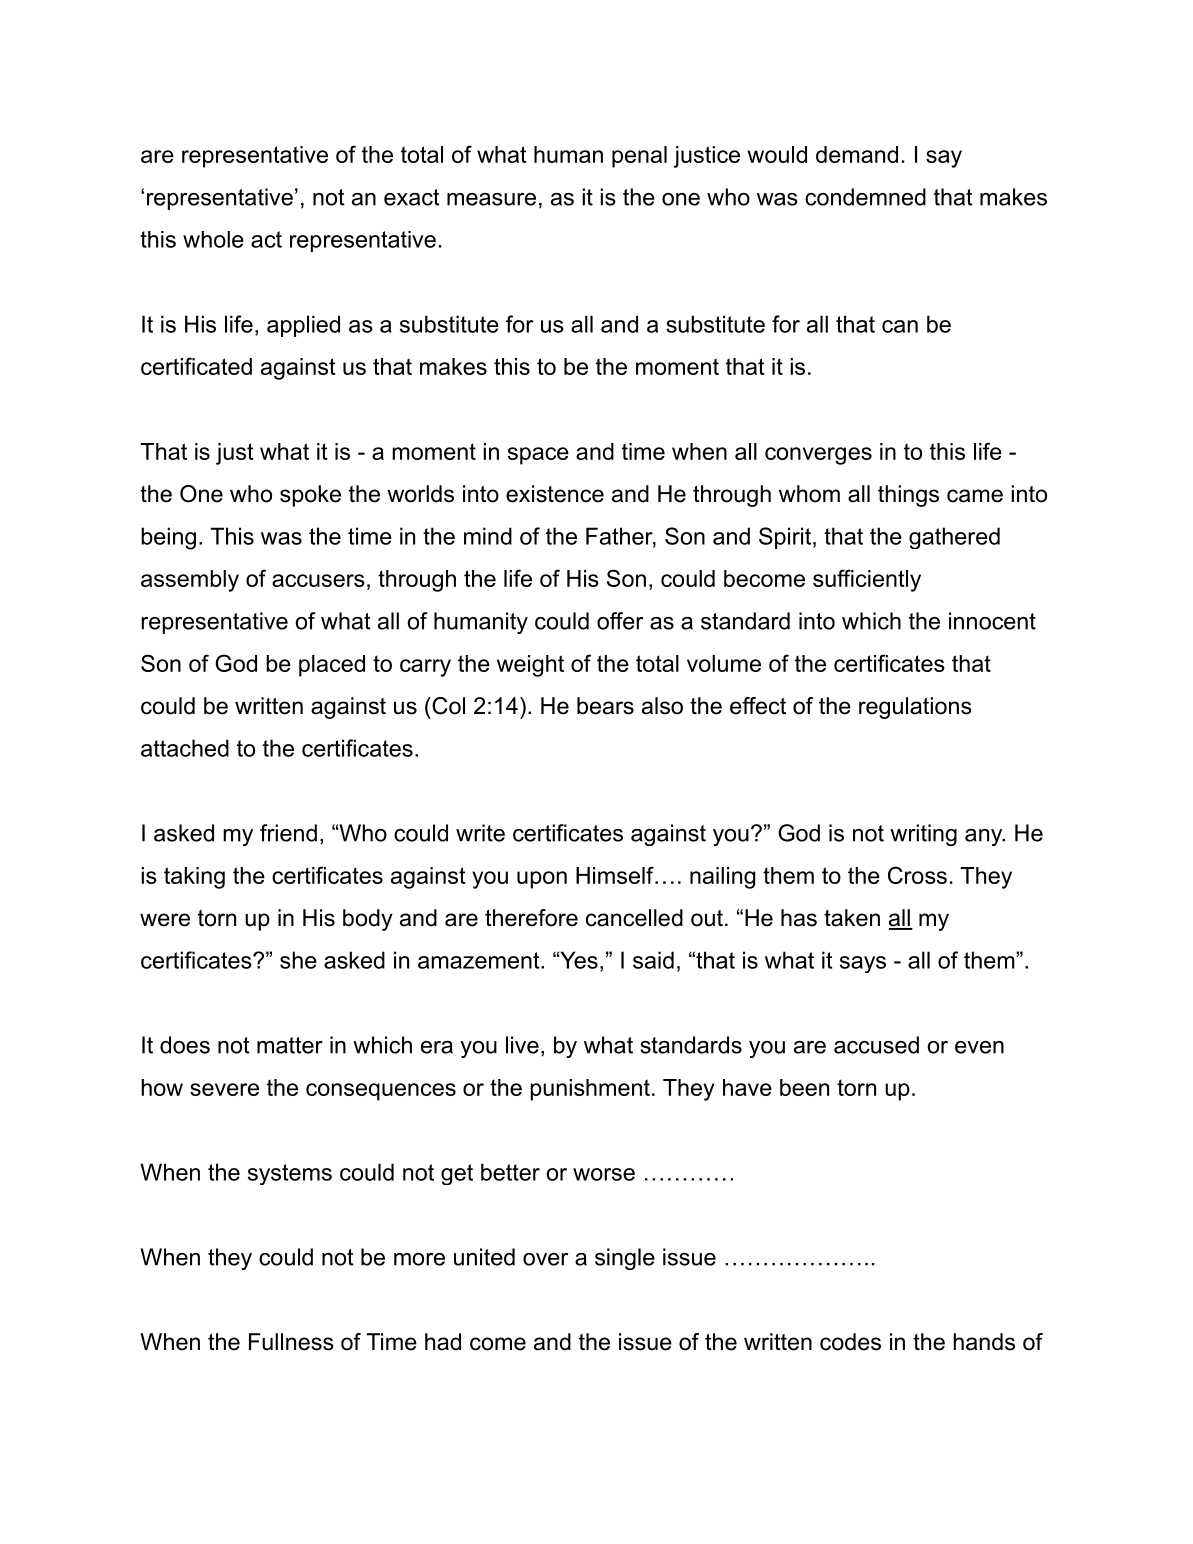 The height and width of the screenshot is (1544, 1193). I want to click on accused, so click(876, 1045).
